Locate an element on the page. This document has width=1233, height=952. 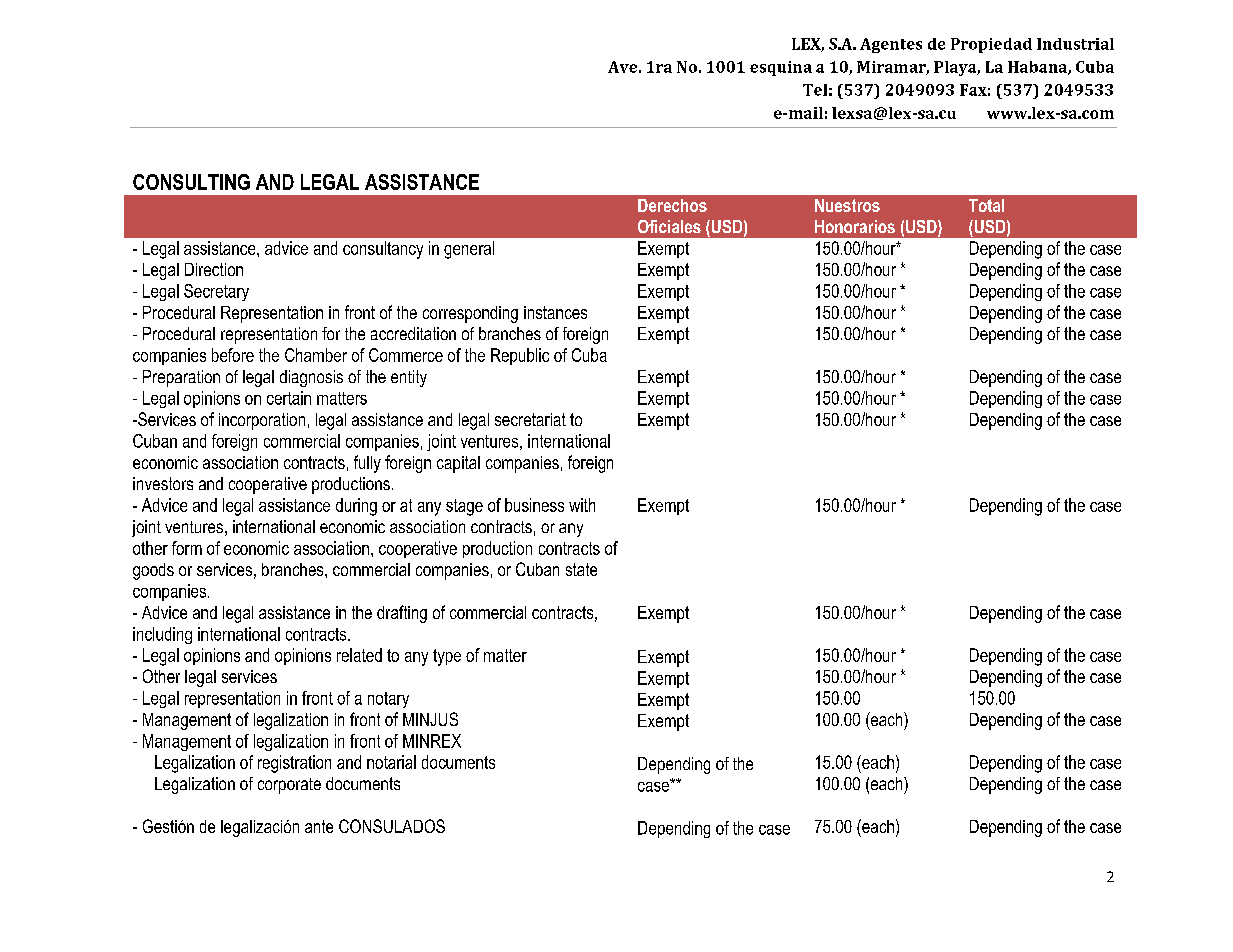
incorporation is located at coordinates (262, 421).
